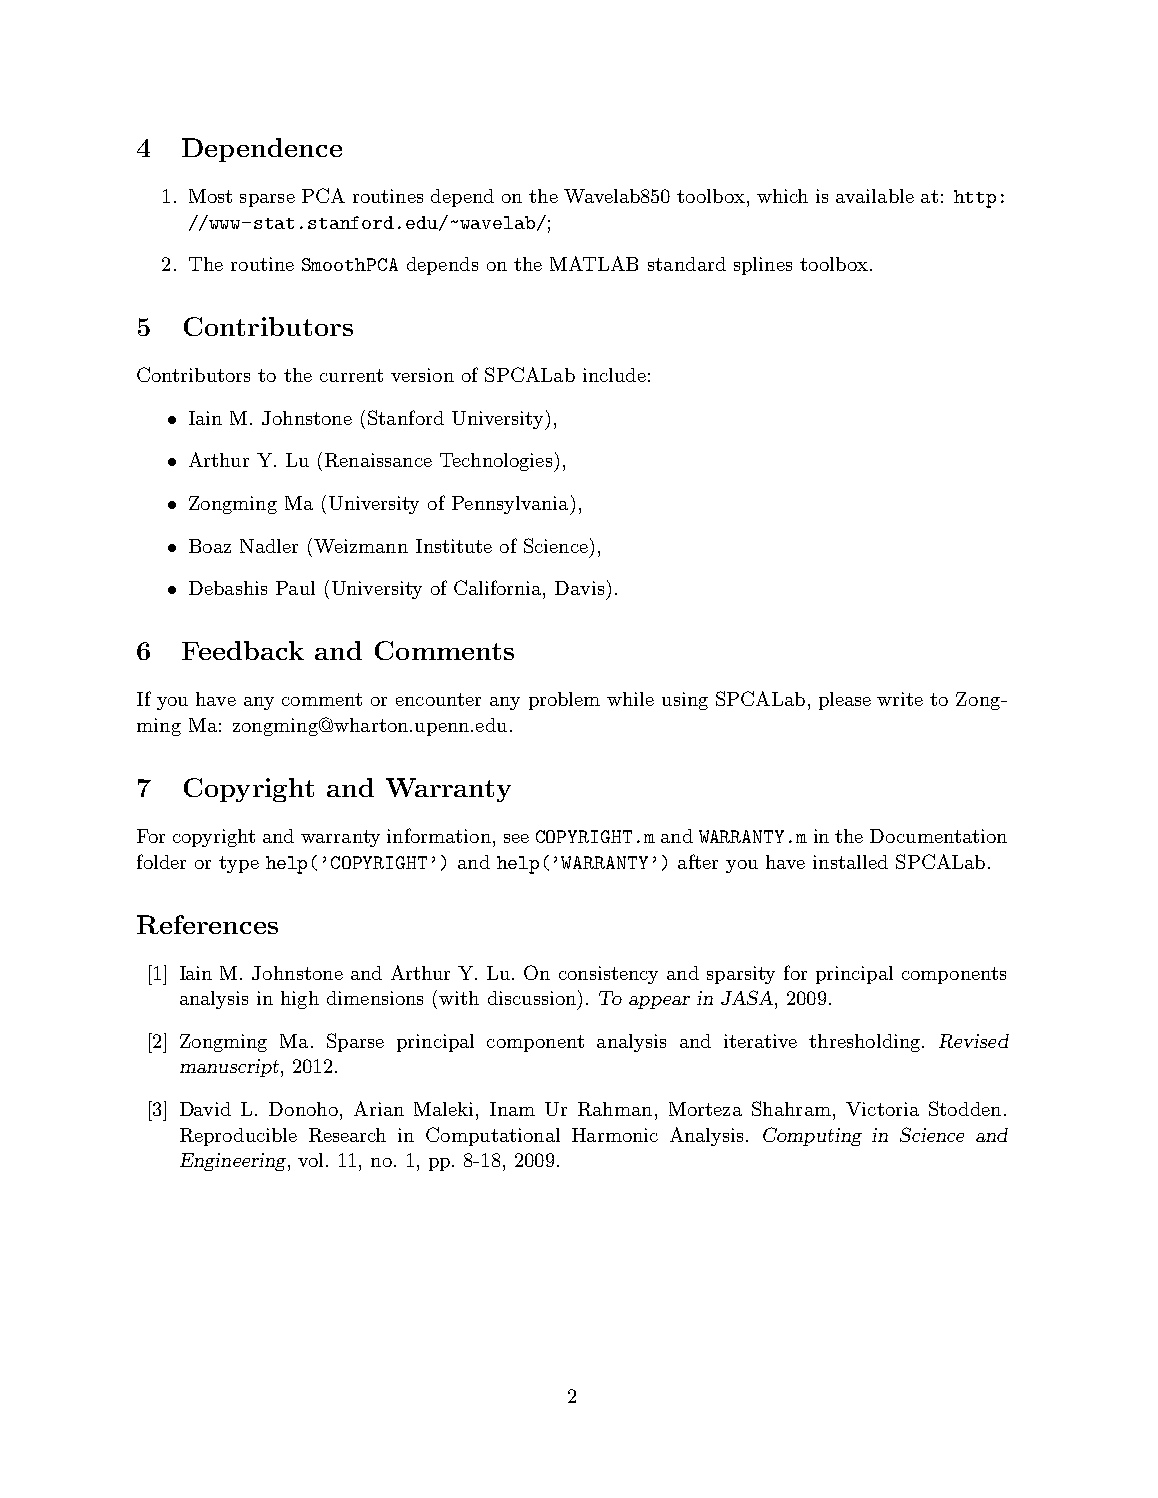 This image has width=1158, height=1498. Describe the element at coordinates (875, 196) in the image. I see `available` at that location.
